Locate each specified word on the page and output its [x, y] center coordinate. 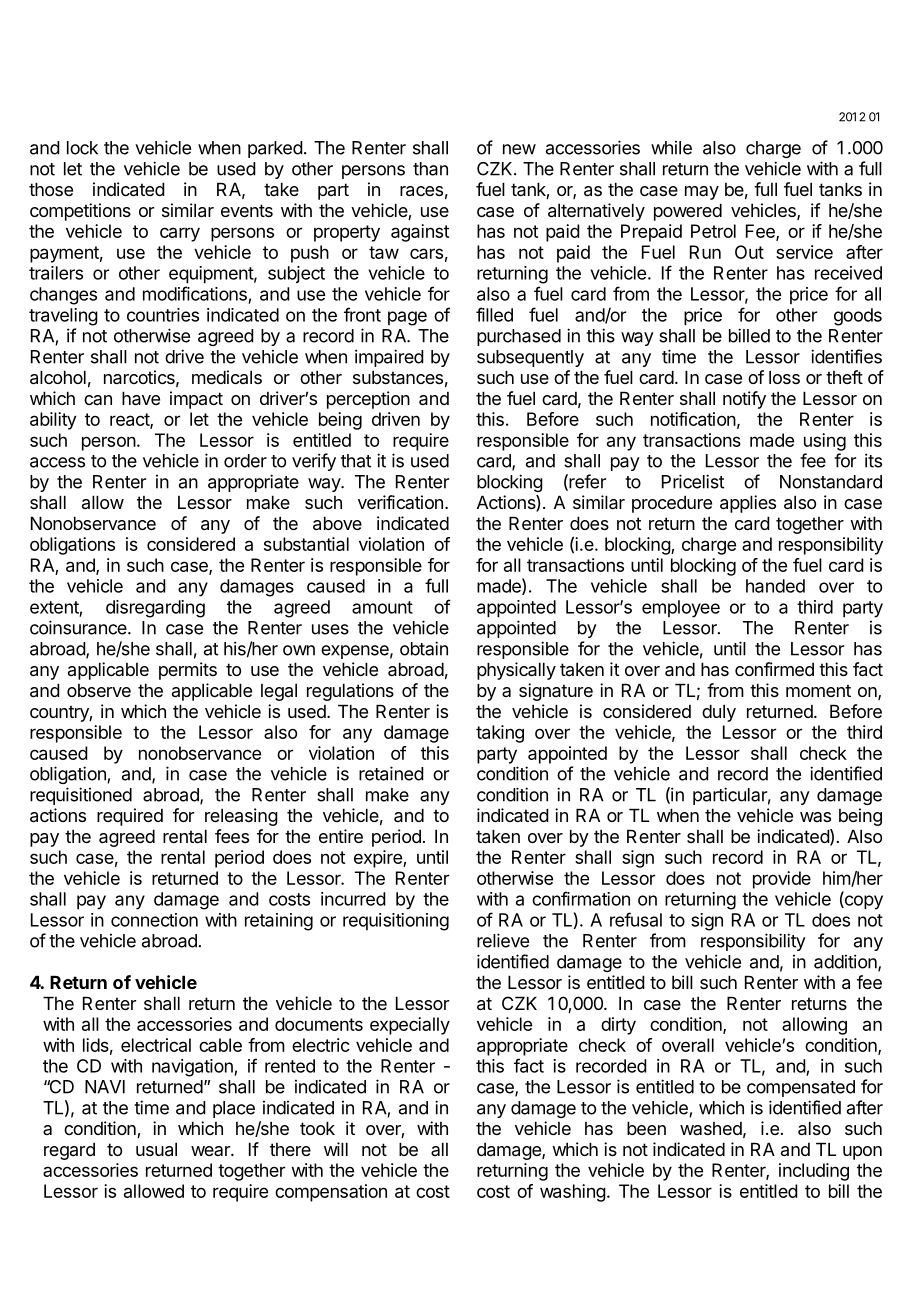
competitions [80, 212]
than [430, 169]
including [814, 1172]
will [336, 1149]
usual [156, 1149]
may [702, 193]
